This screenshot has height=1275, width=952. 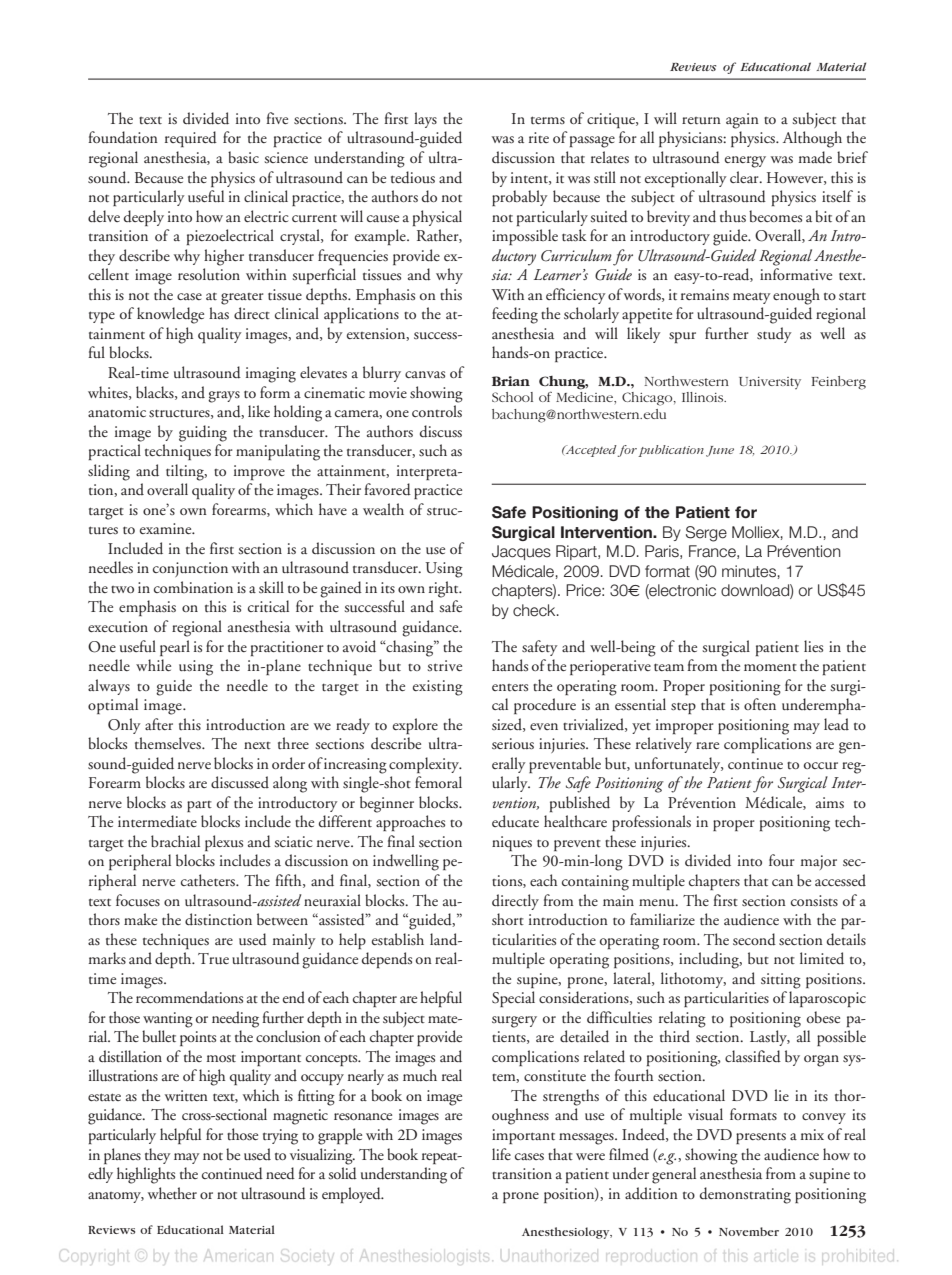 I want to click on life, so click(x=501, y=1154).
